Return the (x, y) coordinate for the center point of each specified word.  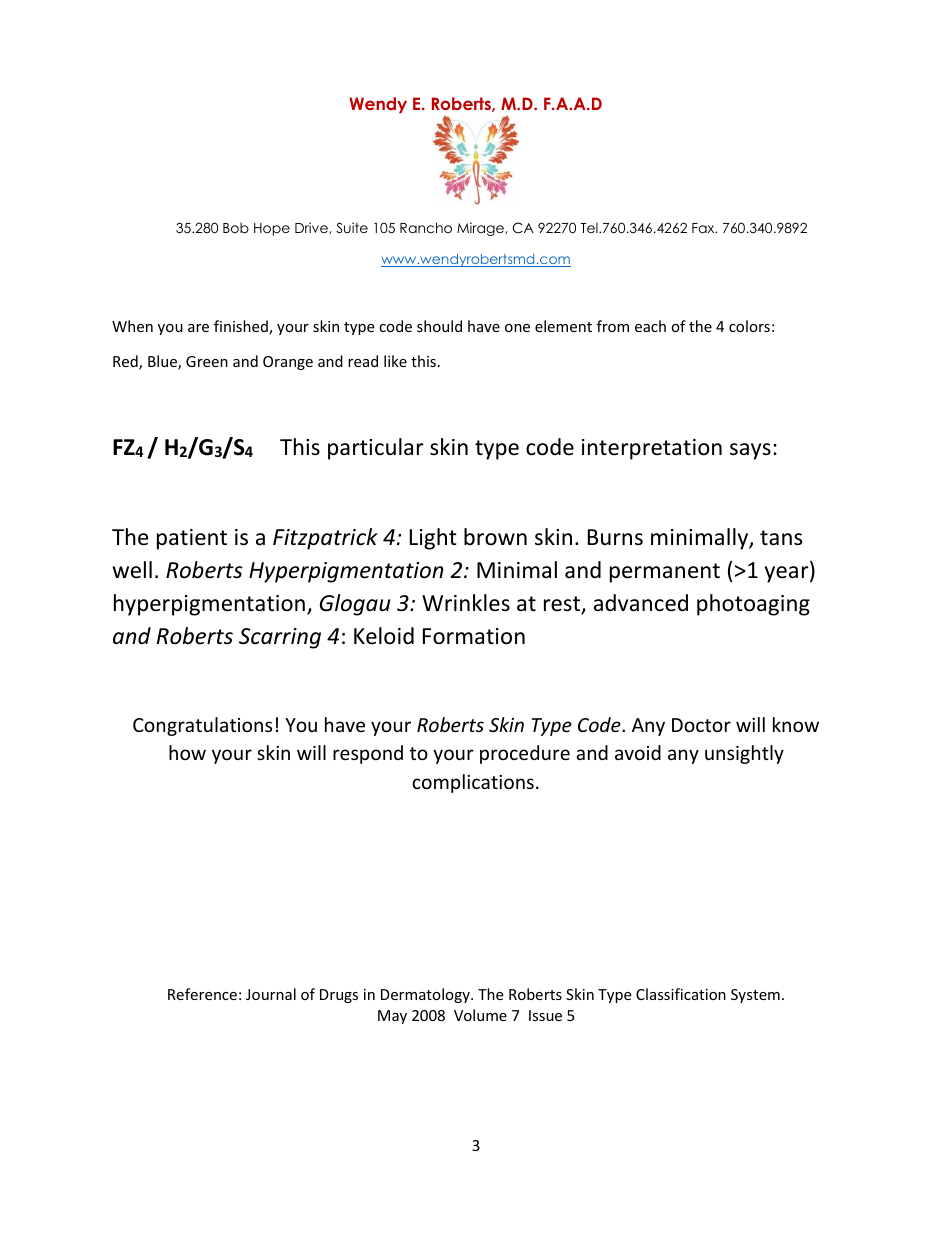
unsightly (744, 754)
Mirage (481, 229)
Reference (202, 994)
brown (495, 537)
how (187, 752)
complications (473, 783)
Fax (704, 228)
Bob (236, 228)
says (750, 451)
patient (192, 539)
